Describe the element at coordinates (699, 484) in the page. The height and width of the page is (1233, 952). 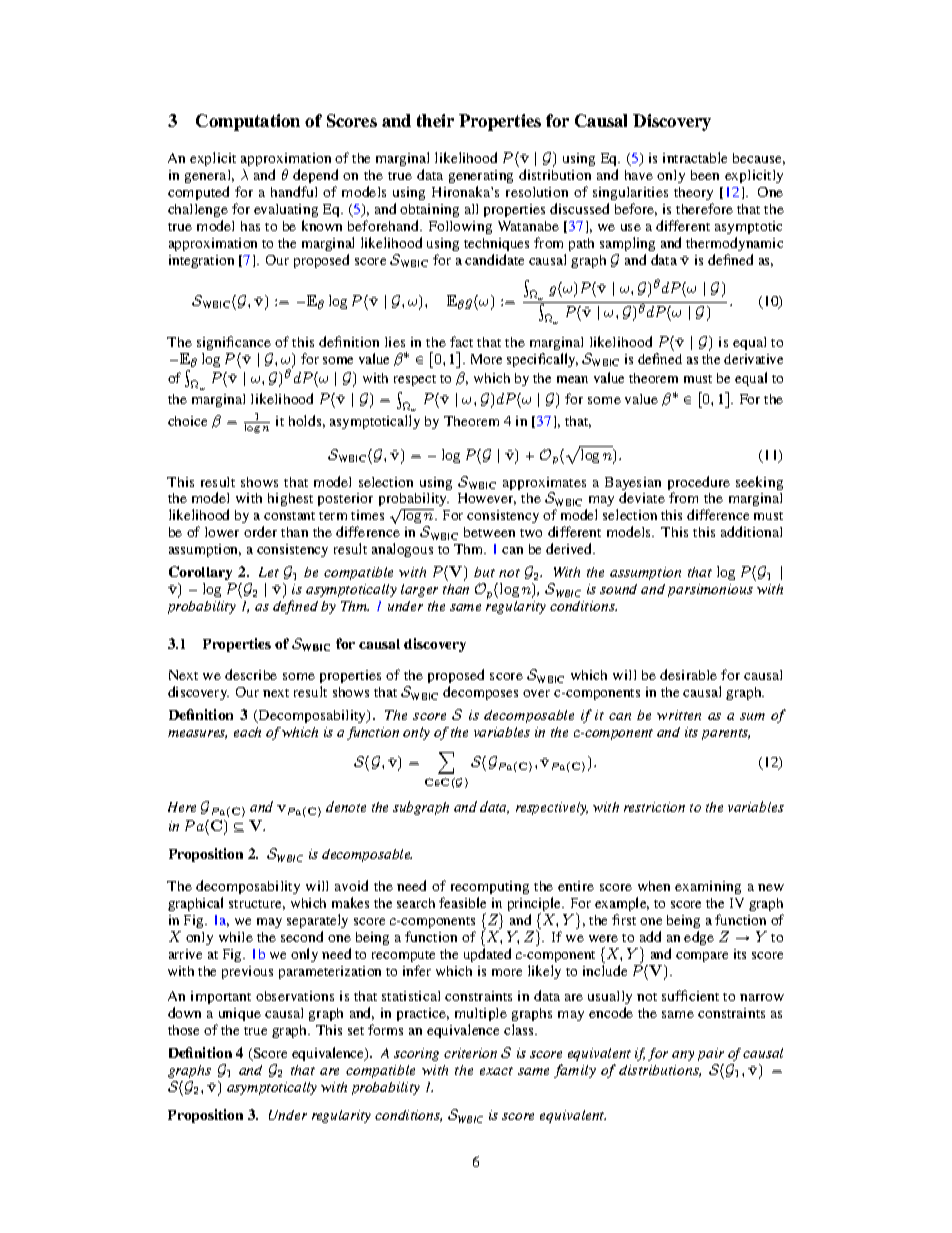
I see `procedure` at that location.
